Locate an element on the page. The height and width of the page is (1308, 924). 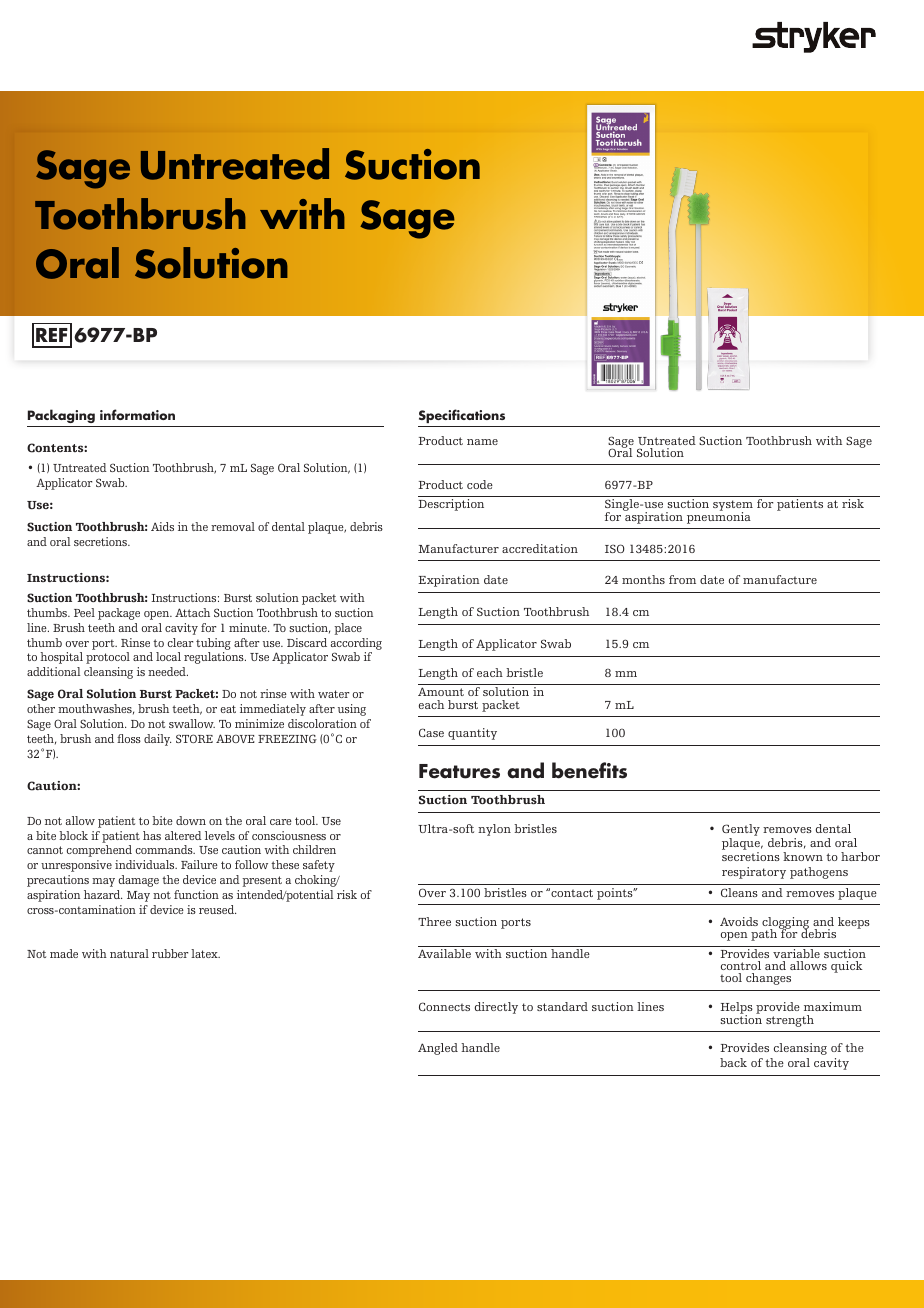
Expiration is located at coordinates (449, 581).
